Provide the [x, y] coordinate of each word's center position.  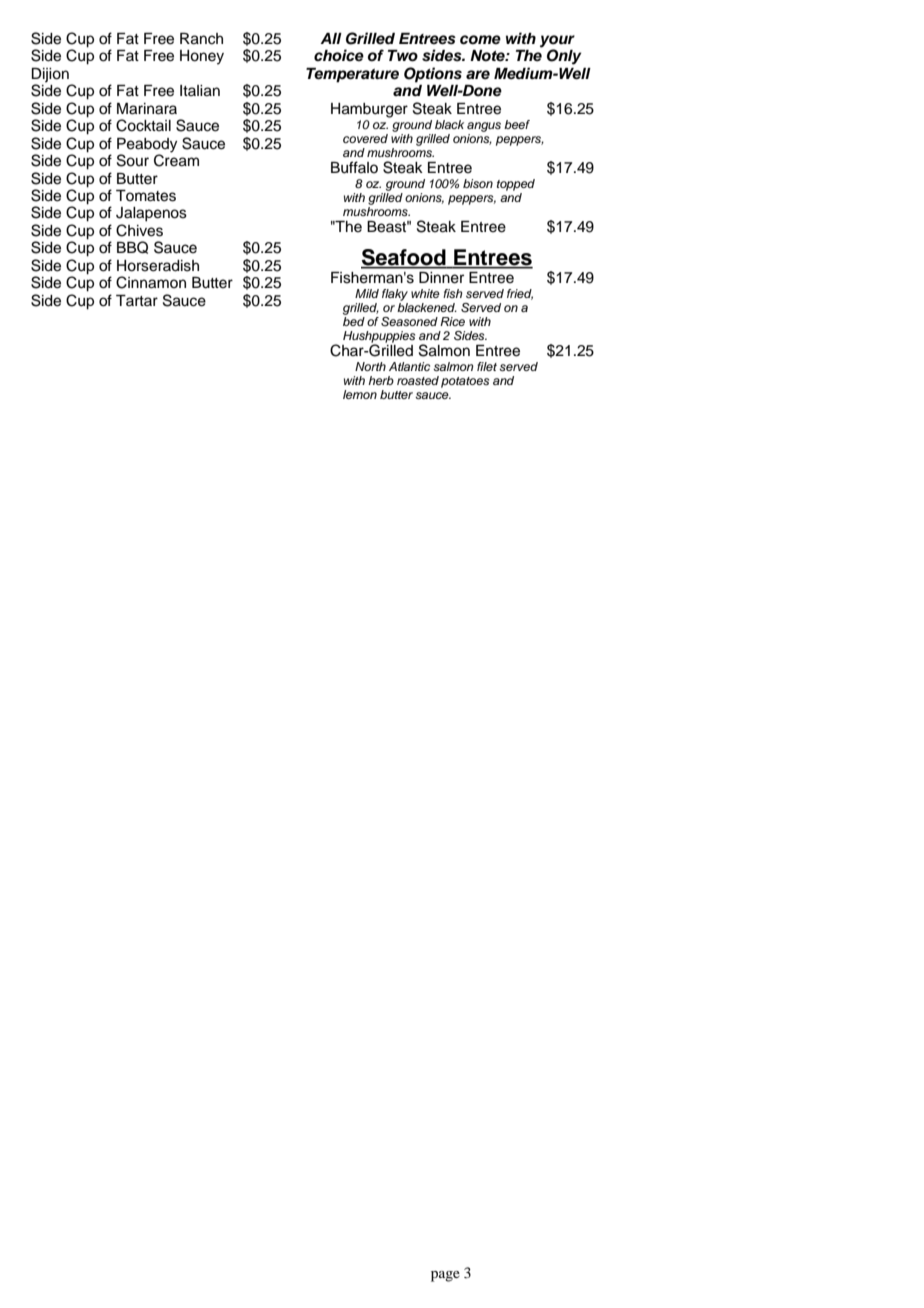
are [478, 75]
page [445, 1276]
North [370, 366]
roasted [418, 380]
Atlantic [409, 366]
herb [381, 380]
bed [354, 320]
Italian [200, 91]
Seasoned [409, 322]
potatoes [465, 382]
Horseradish [158, 266]
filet [487, 366]
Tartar [137, 300]
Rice [452, 321]
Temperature [352, 75]
